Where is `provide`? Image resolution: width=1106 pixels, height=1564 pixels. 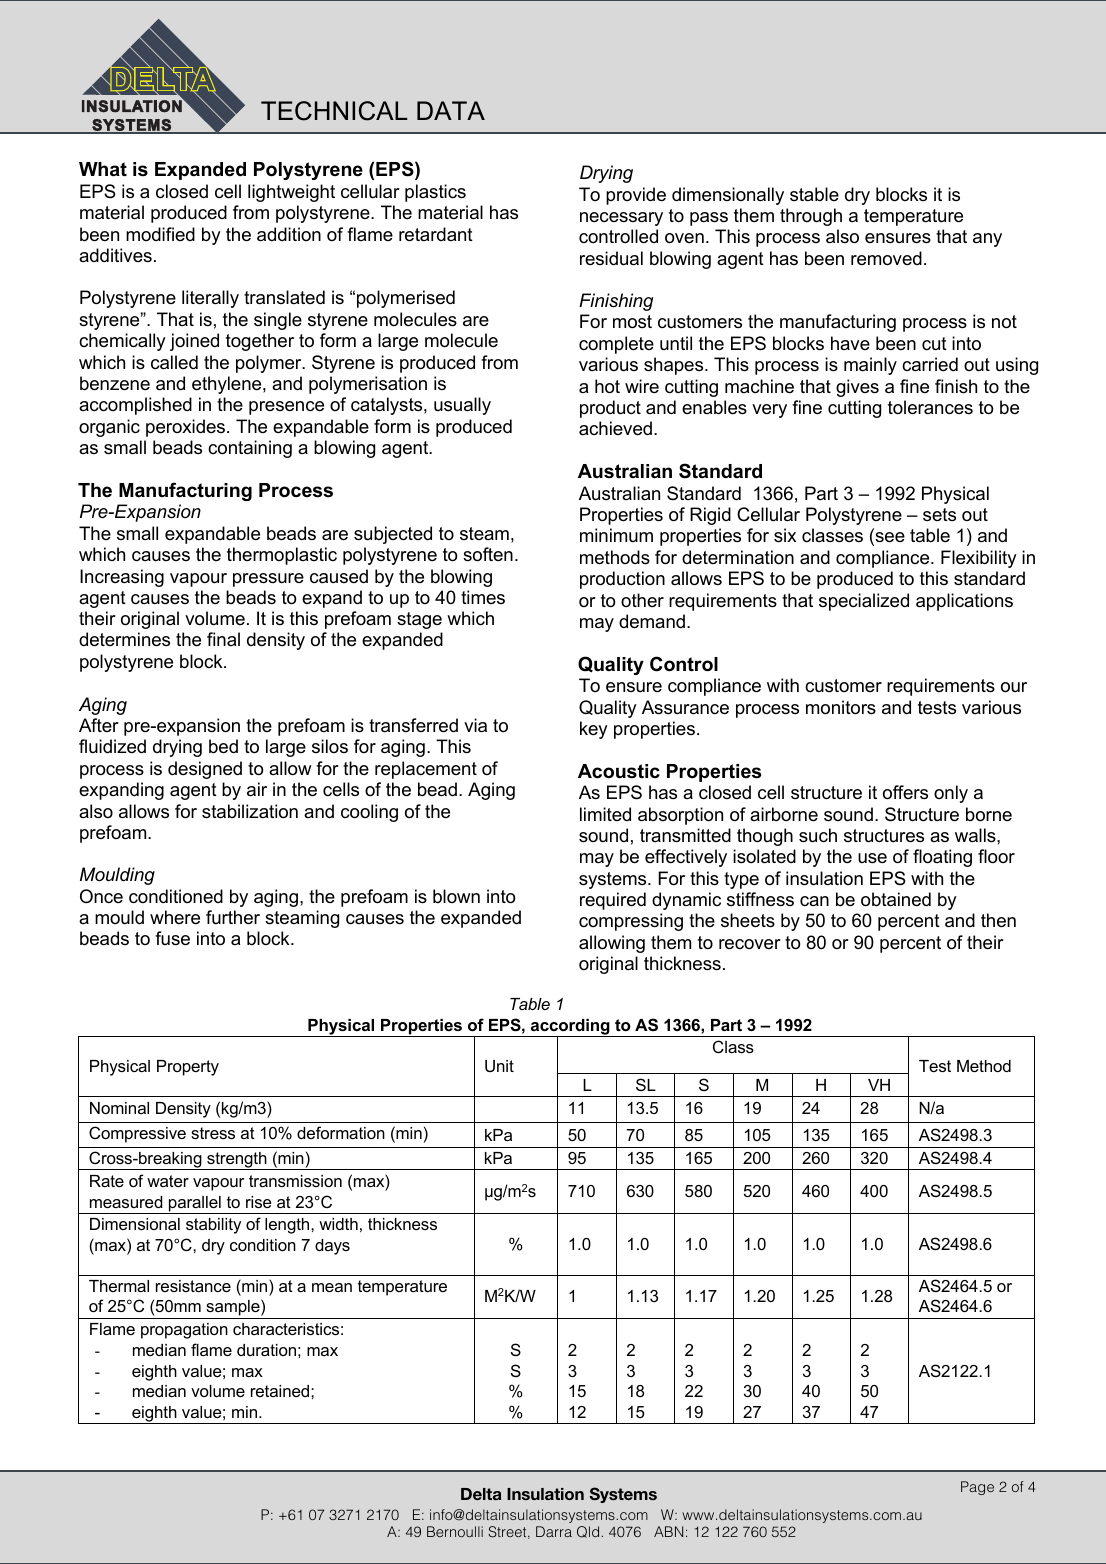
provide is located at coordinates (636, 196).
